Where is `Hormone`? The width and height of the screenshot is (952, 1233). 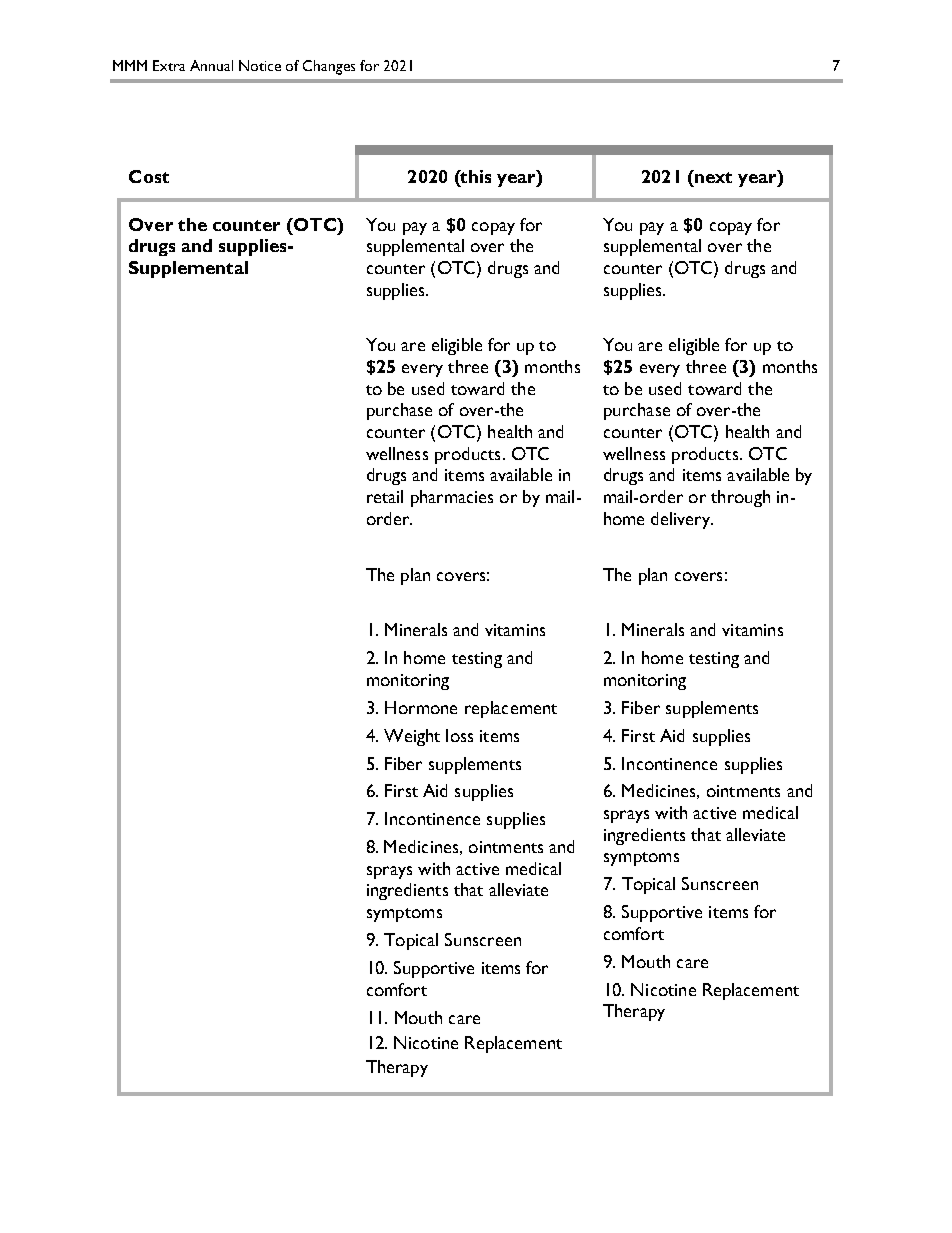 Hormone is located at coordinates (421, 707).
